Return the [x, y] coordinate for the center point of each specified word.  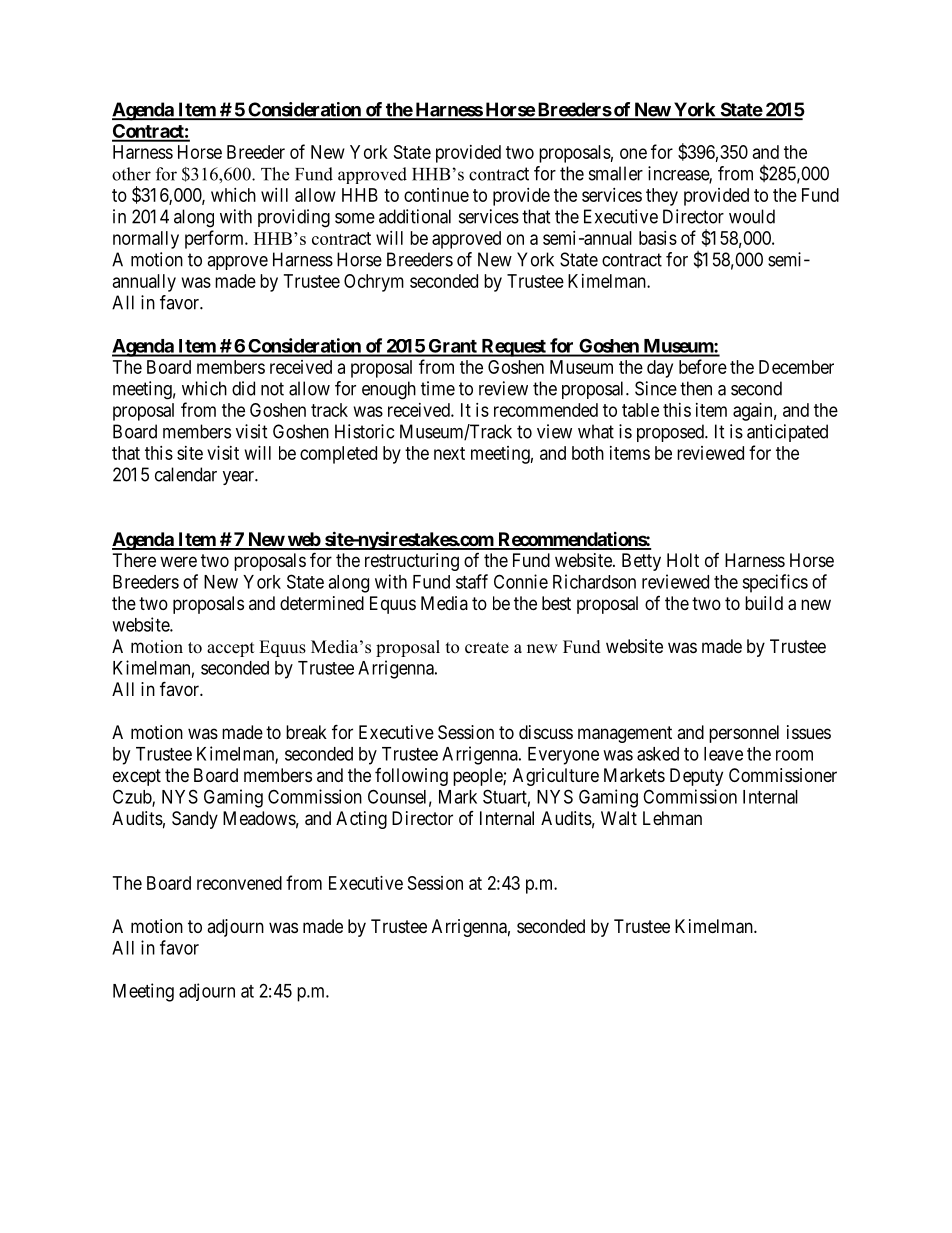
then [696, 388]
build [764, 603]
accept [230, 649]
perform [215, 239]
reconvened [239, 883]
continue [436, 195]
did [243, 388]
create [487, 648]
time [438, 388]
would [752, 216]
